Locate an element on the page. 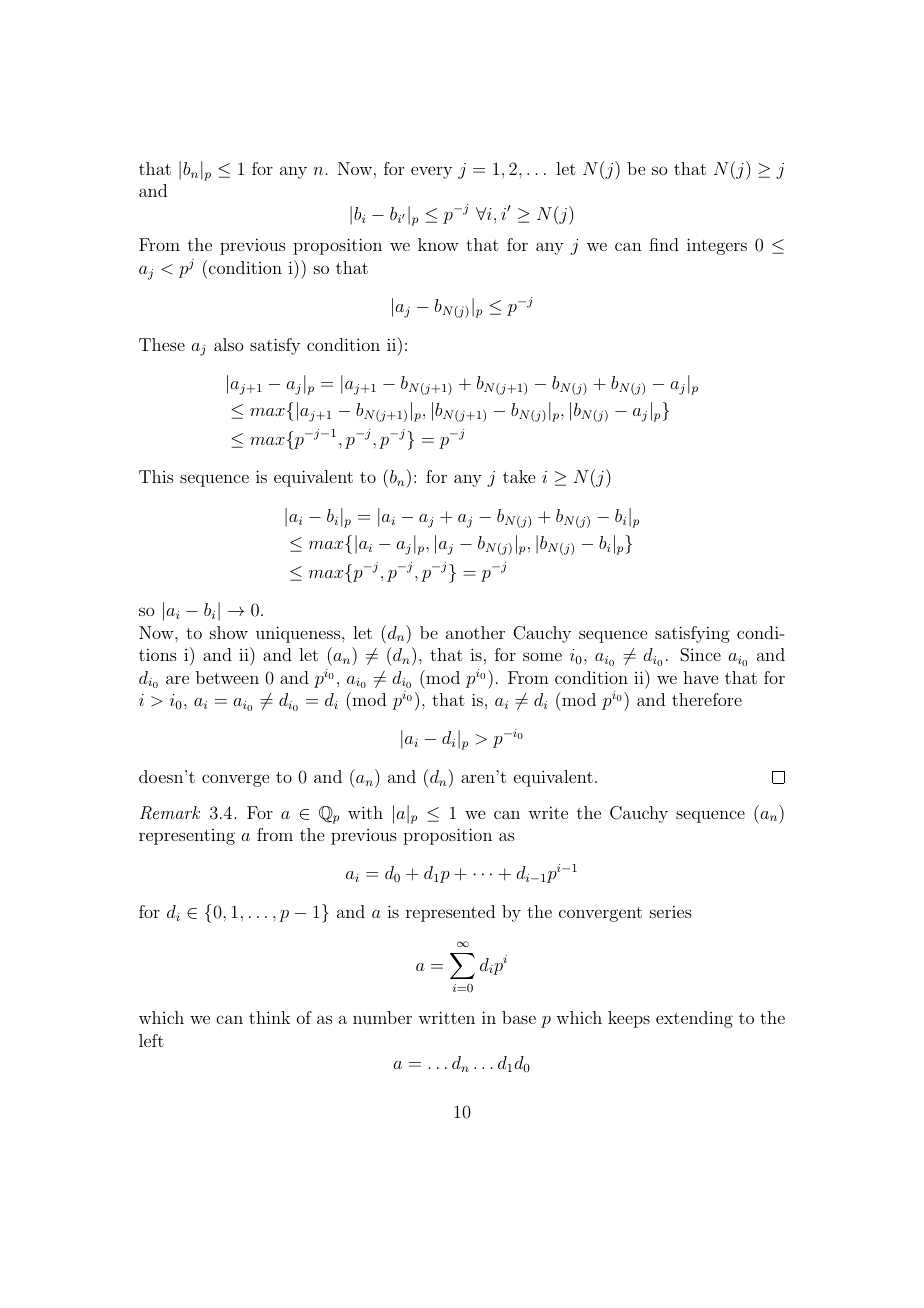 The image size is (924, 1308). another is located at coordinates (475, 632).
